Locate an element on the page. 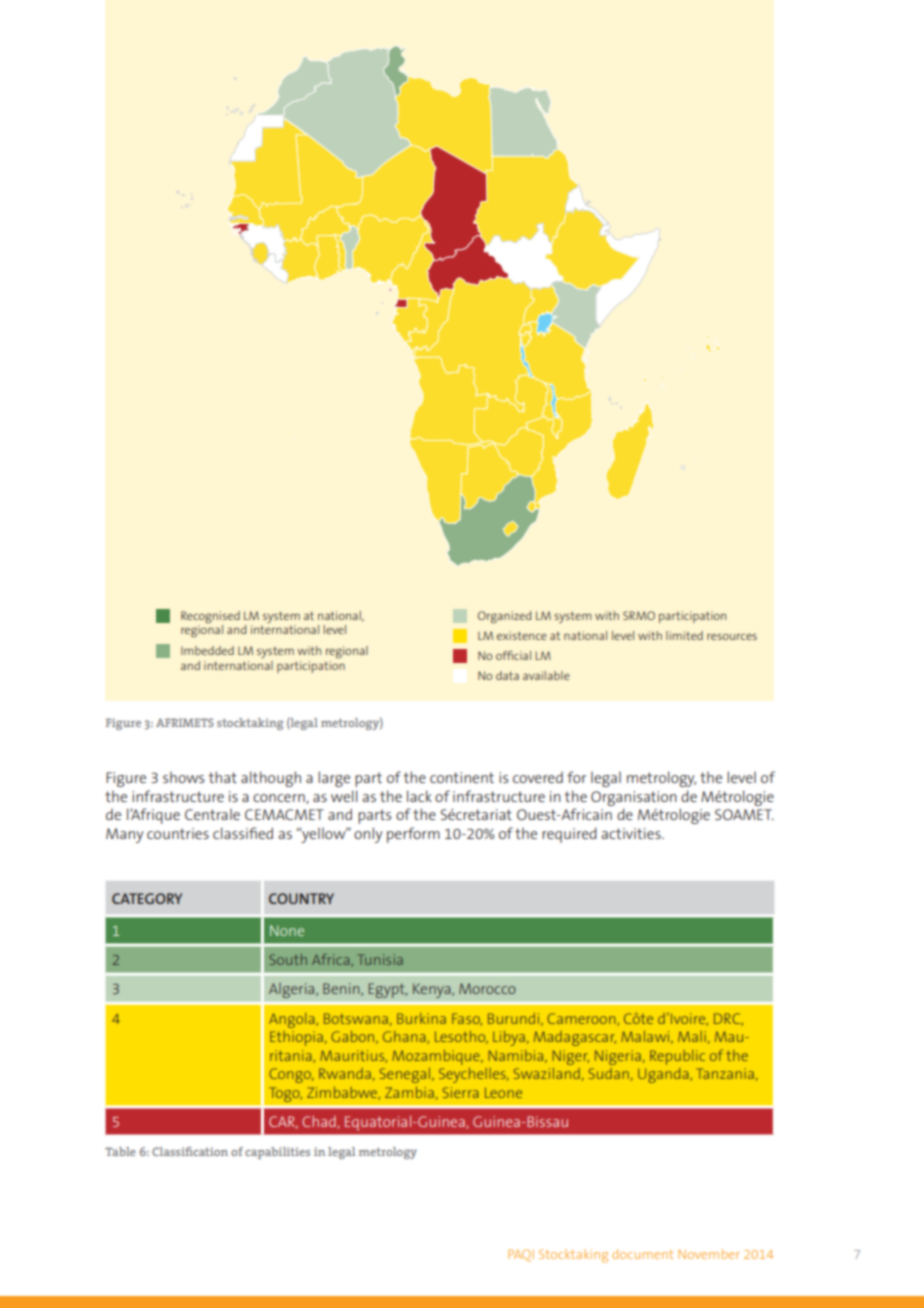 The height and width of the page is (1308, 924). perform is located at coordinates (413, 835).
